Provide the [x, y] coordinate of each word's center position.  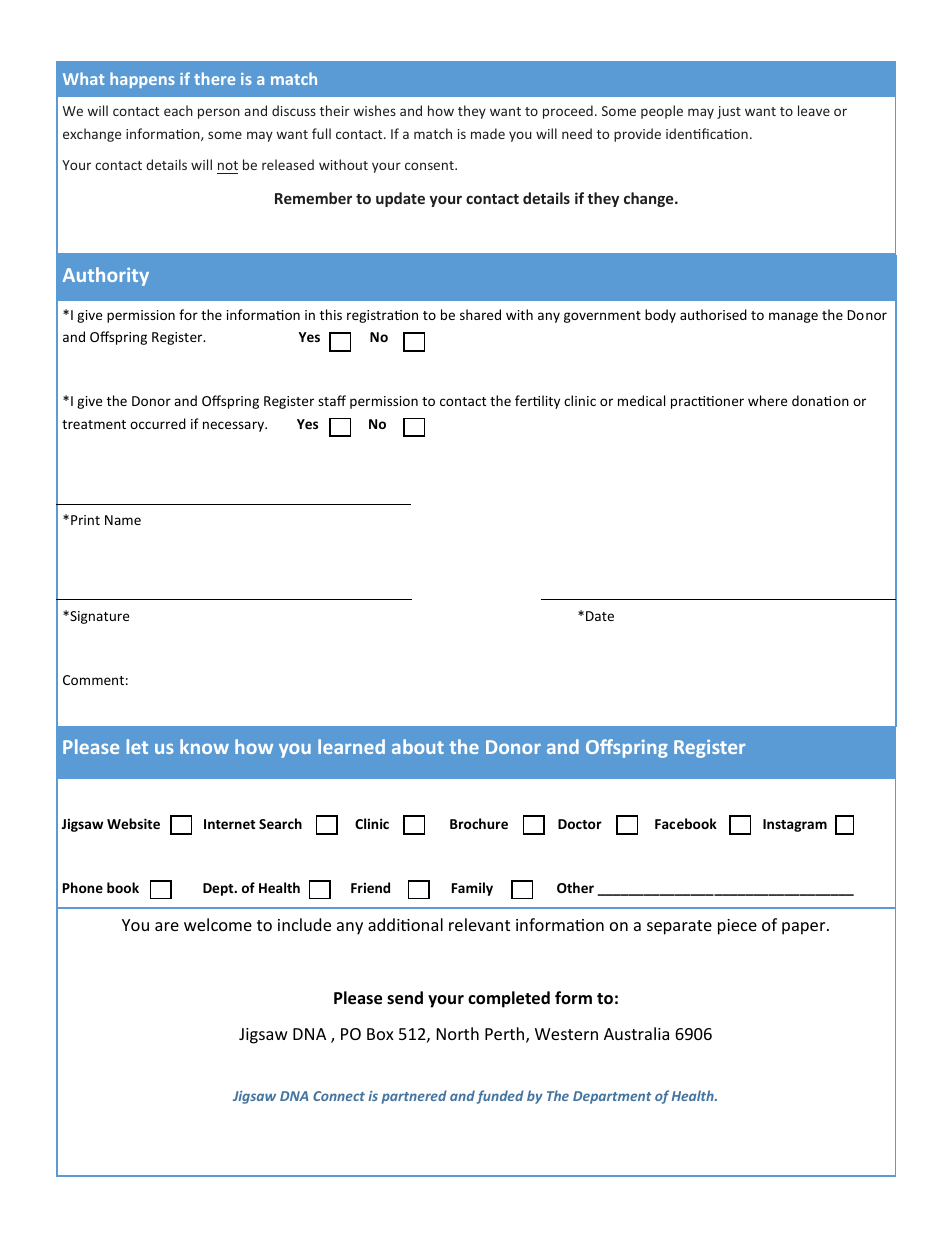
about [418, 746]
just [729, 112]
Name [123, 520]
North [458, 1033]
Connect [339, 1096]
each [178, 110]
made [488, 133]
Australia [636, 1033]
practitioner [707, 402]
